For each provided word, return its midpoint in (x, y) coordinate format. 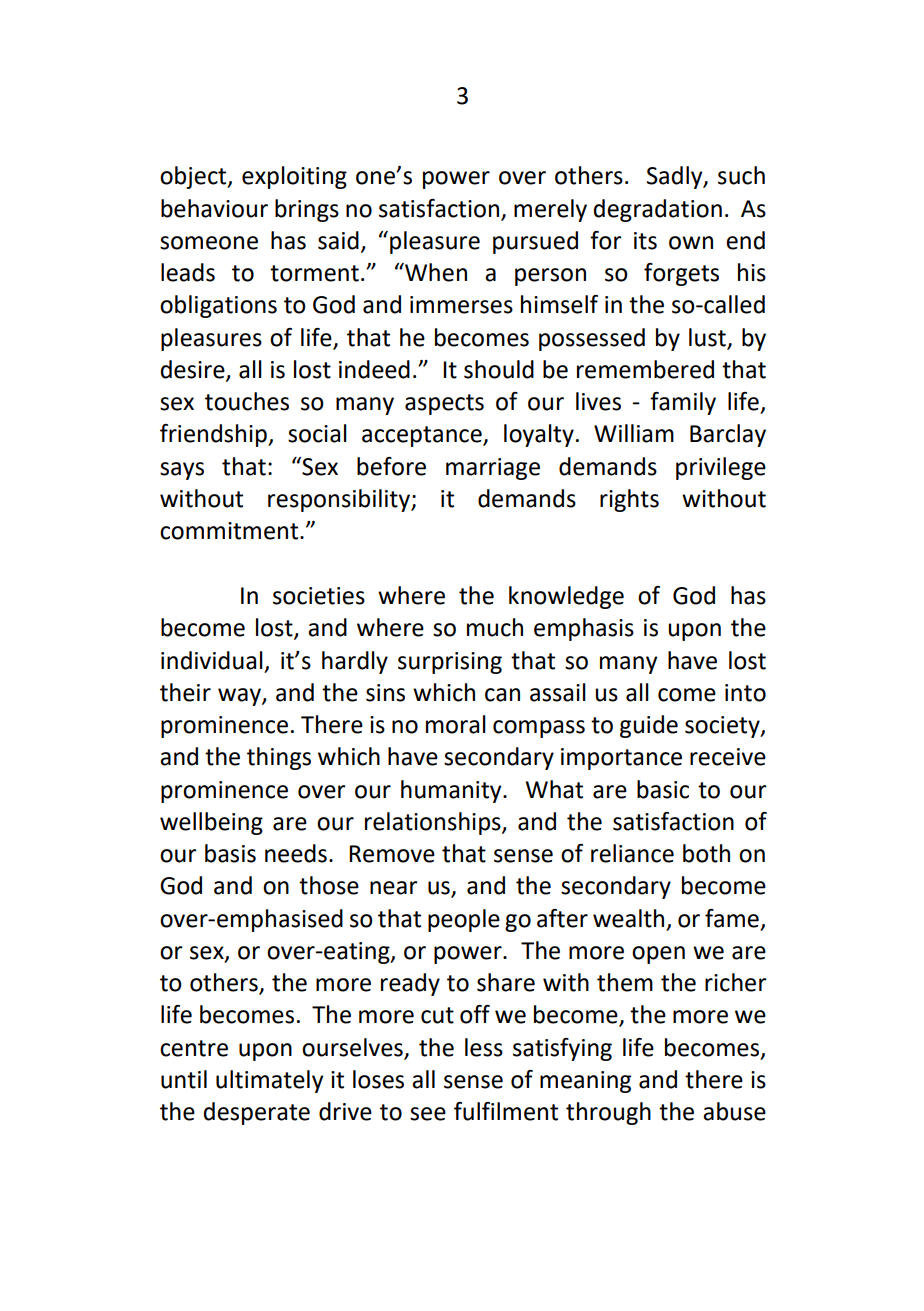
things (279, 758)
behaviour (214, 208)
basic (663, 789)
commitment (230, 531)
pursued (535, 242)
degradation (658, 210)
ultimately (269, 1081)
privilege (721, 468)
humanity (452, 791)
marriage (493, 469)
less (484, 1047)
